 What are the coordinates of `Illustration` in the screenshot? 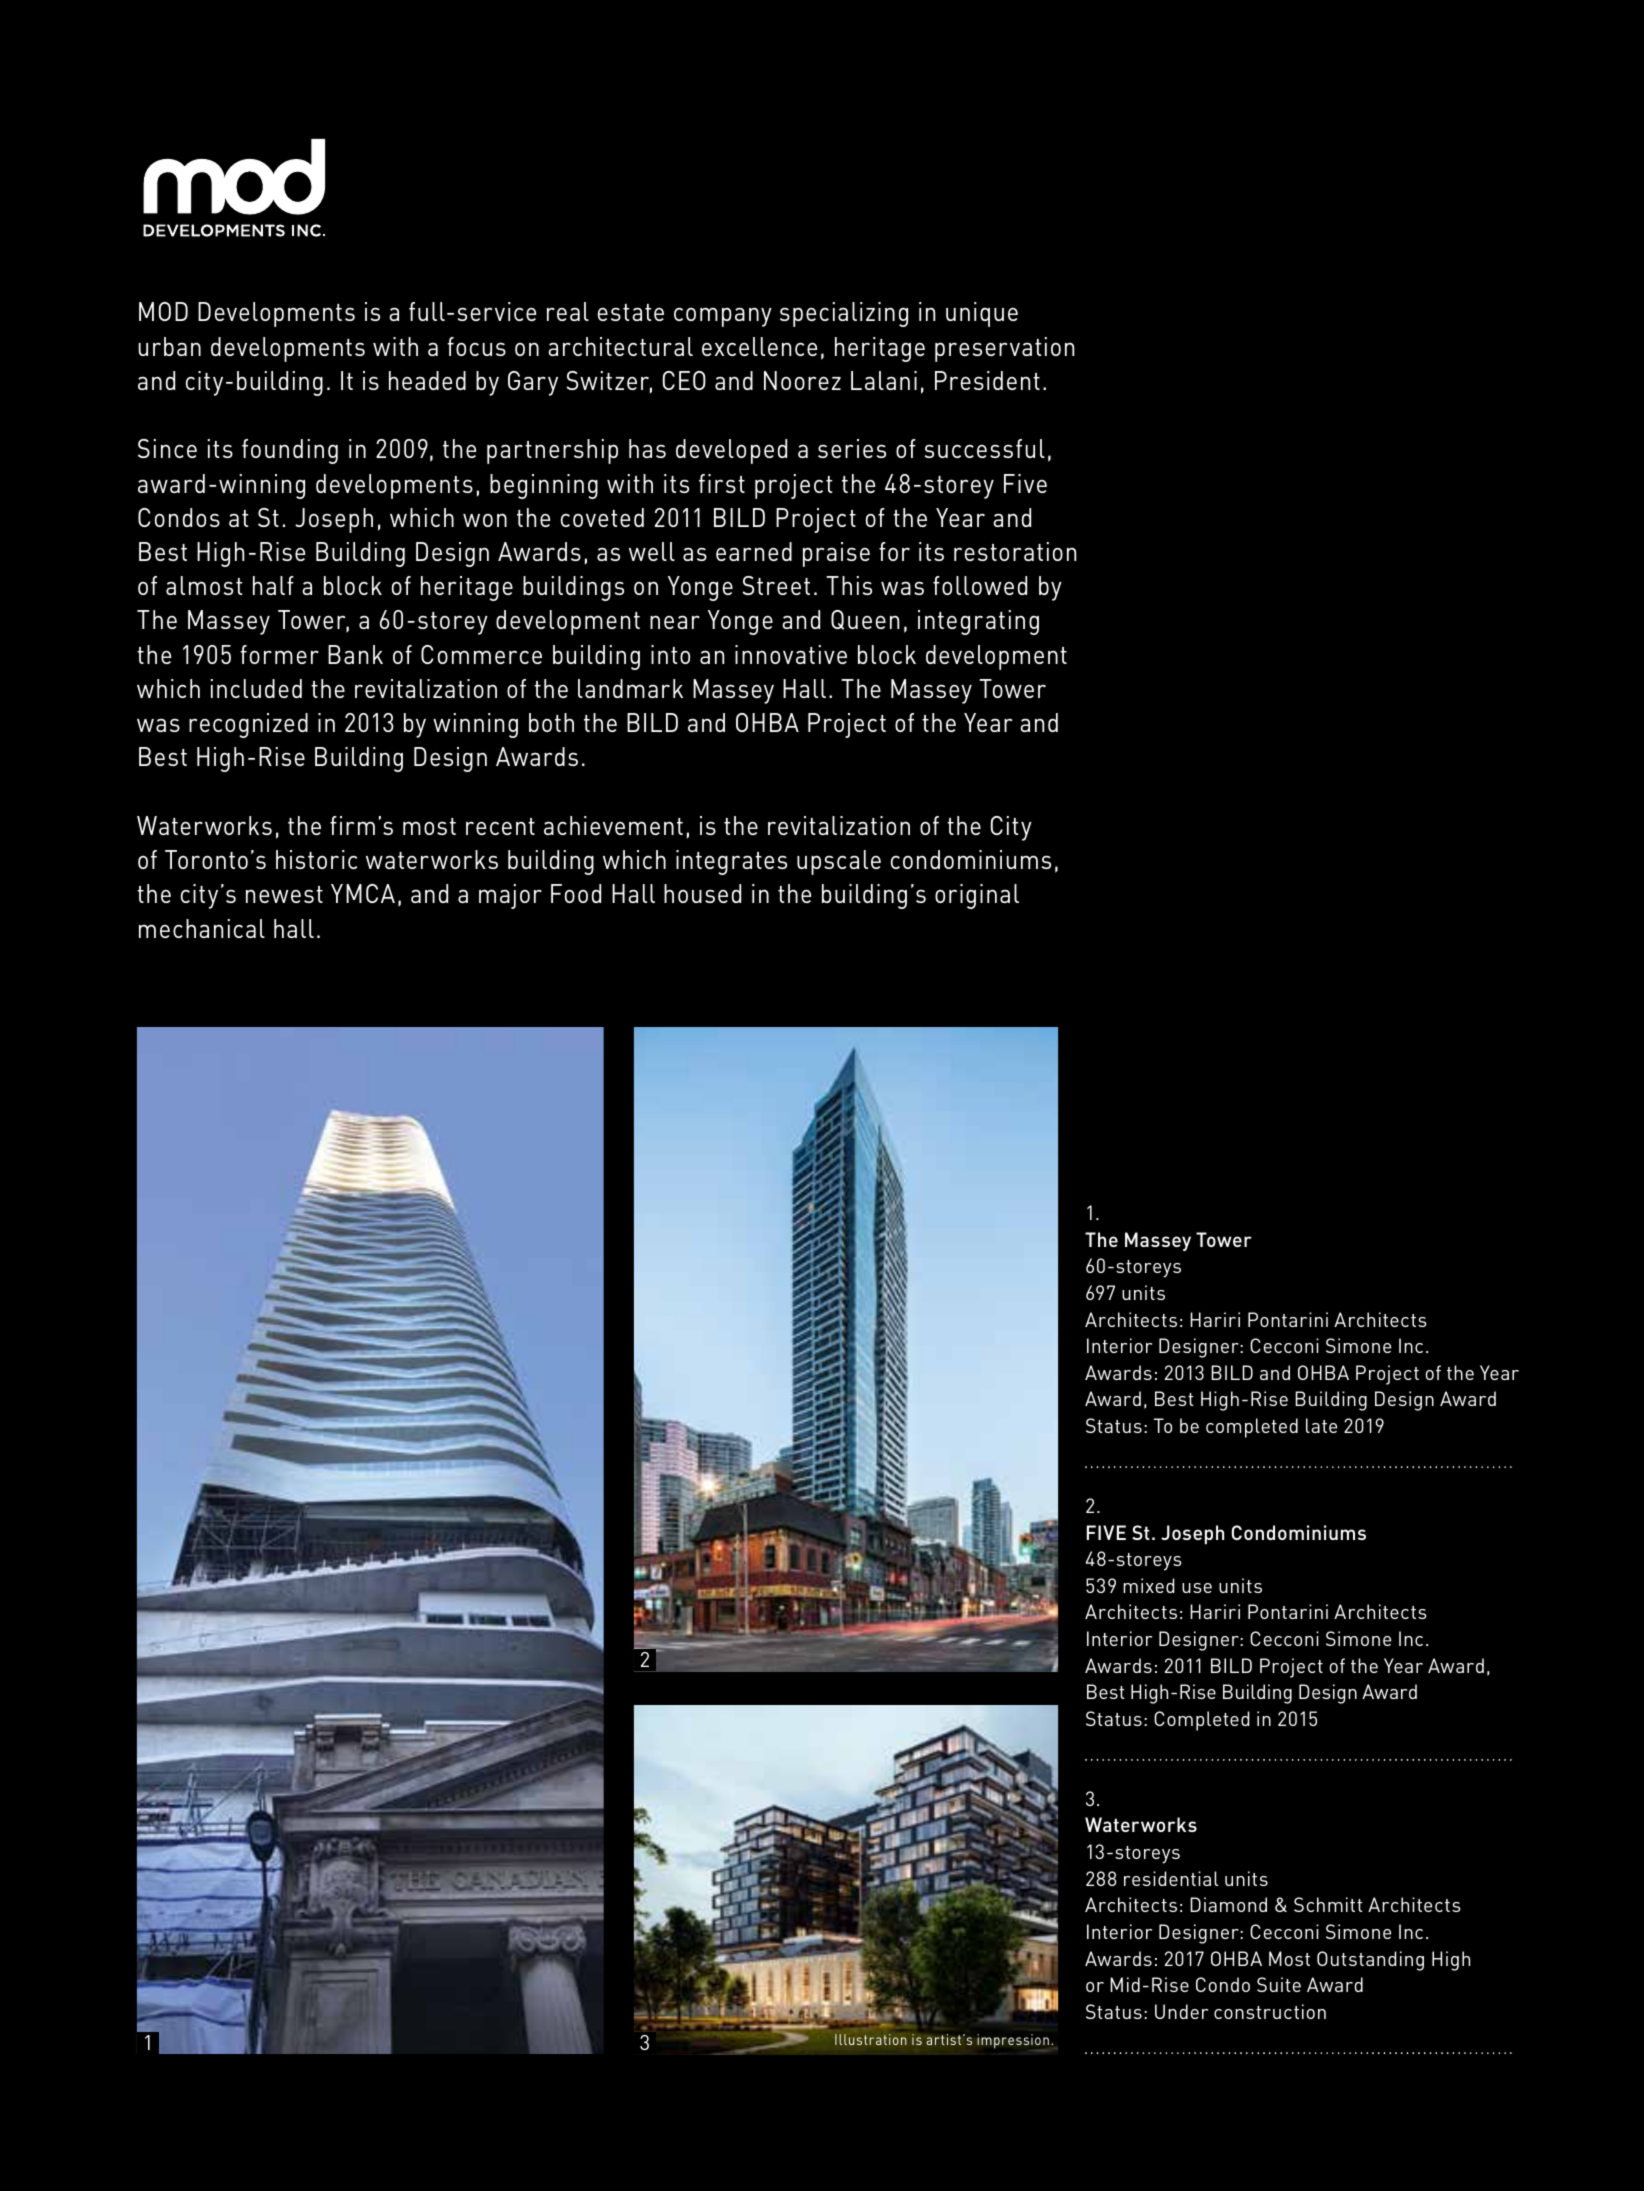 It's located at (871, 2039).
